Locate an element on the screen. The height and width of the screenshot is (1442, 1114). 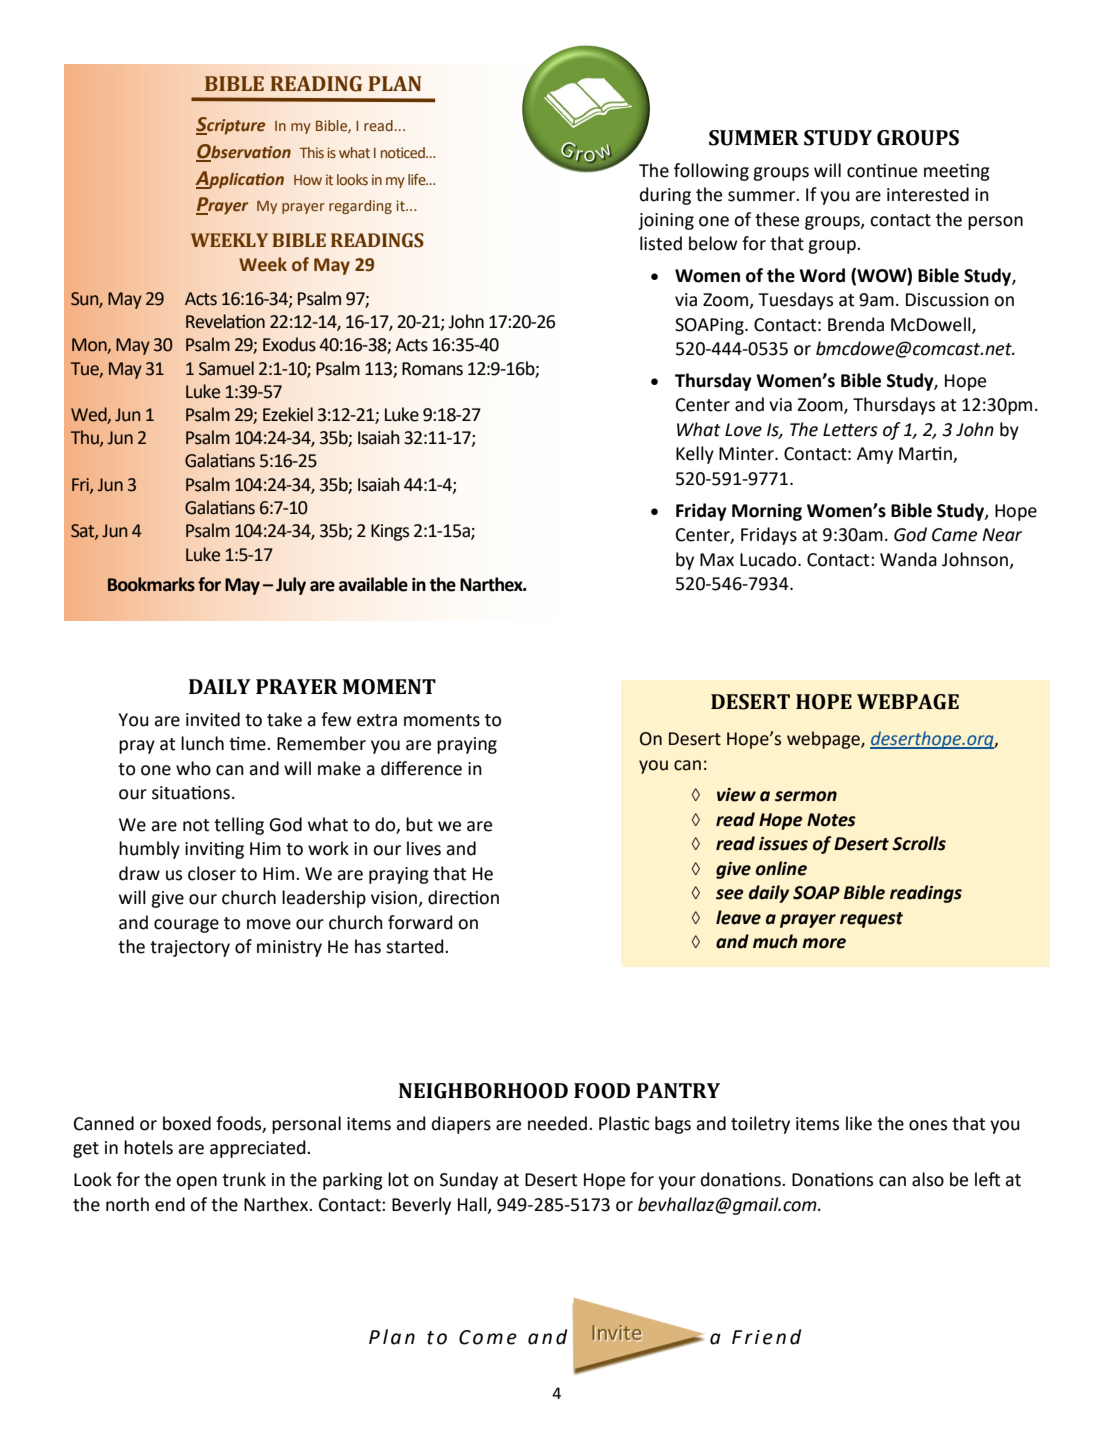
lives is located at coordinates (424, 848).
